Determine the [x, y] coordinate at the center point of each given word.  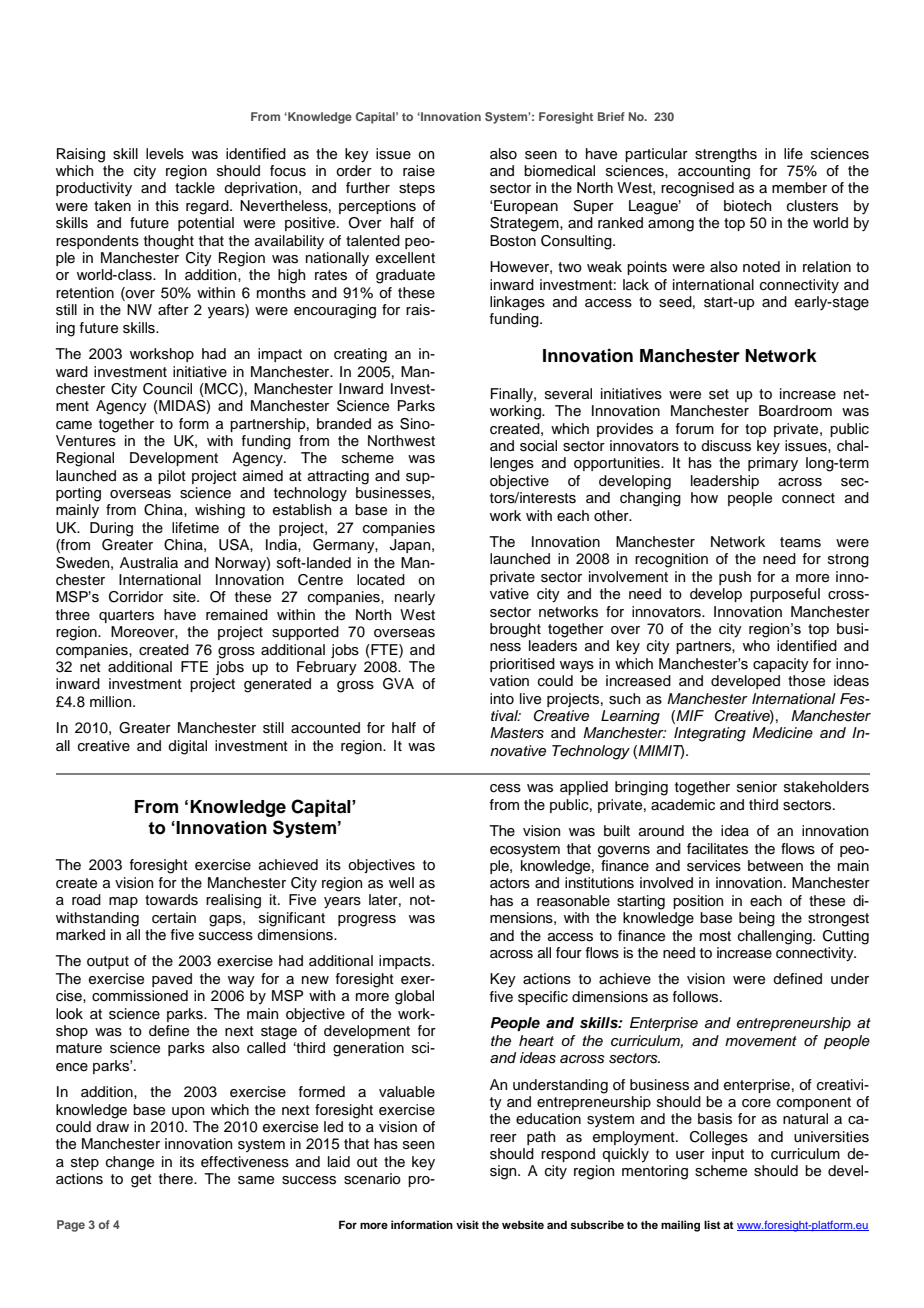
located [381, 580]
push [735, 578]
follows [697, 997]
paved [172, 980]
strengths [726, 155]
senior [757, 787]
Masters [517, 733]
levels [165, 154]
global [414, 997]
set [719, 394]
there [177, 1179]
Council [167, 389]
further [368, 188]
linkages [517, 303]
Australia [149, 563]
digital [187, 747]
